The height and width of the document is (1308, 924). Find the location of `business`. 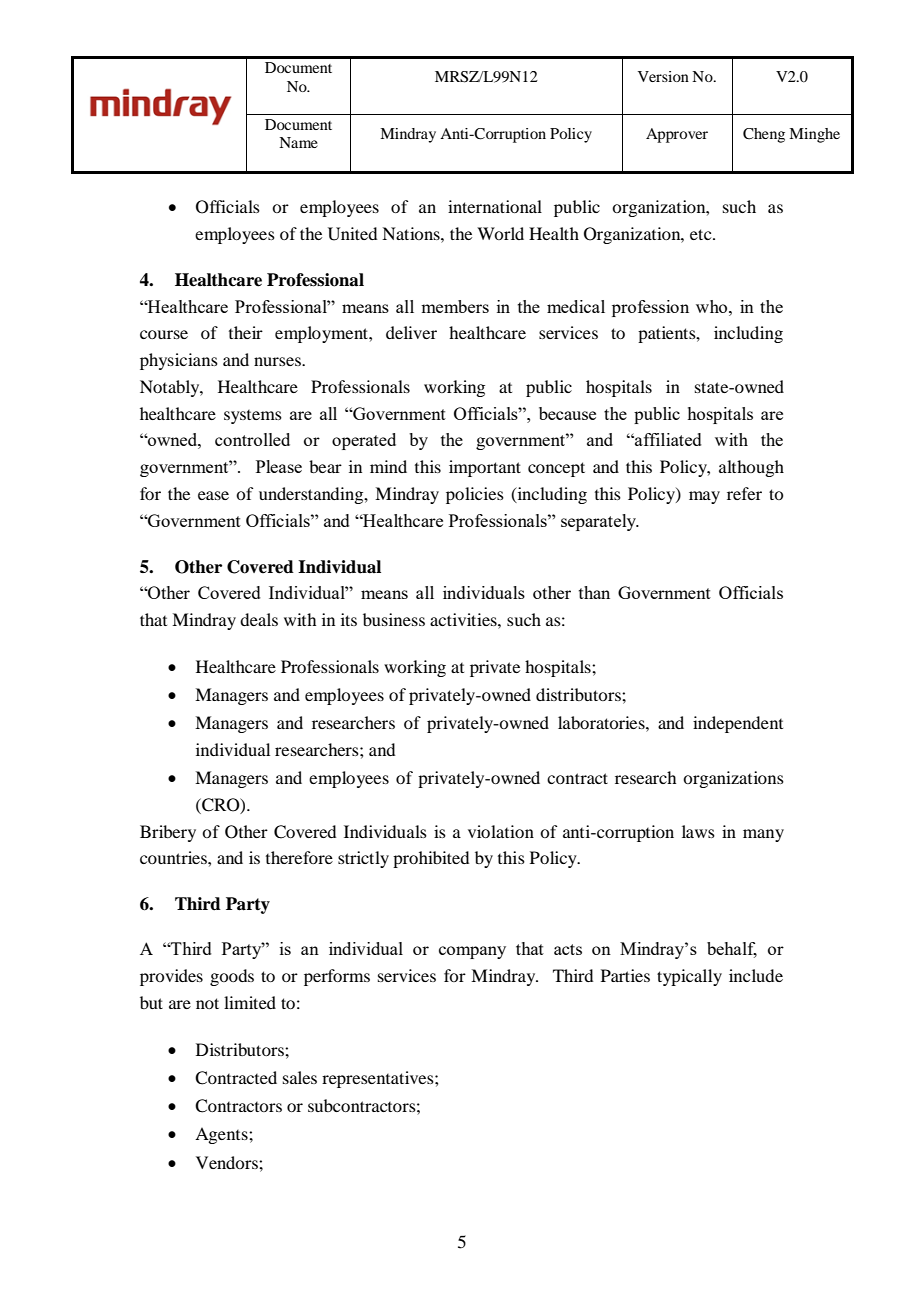

business is located at coordinates (394, 619).
